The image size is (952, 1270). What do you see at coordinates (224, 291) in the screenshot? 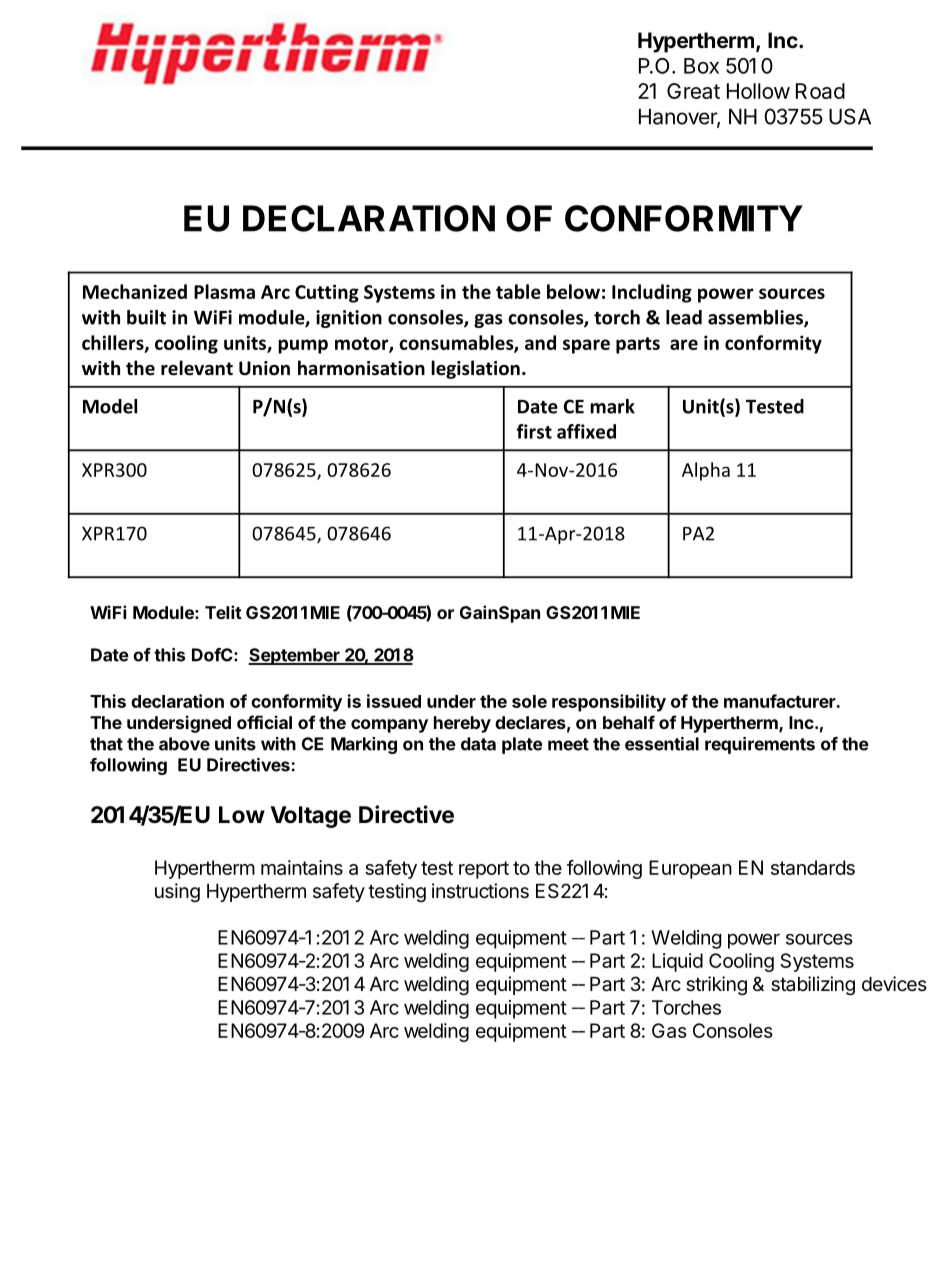
I see `Plasma` at bounding box center [224, 291].
